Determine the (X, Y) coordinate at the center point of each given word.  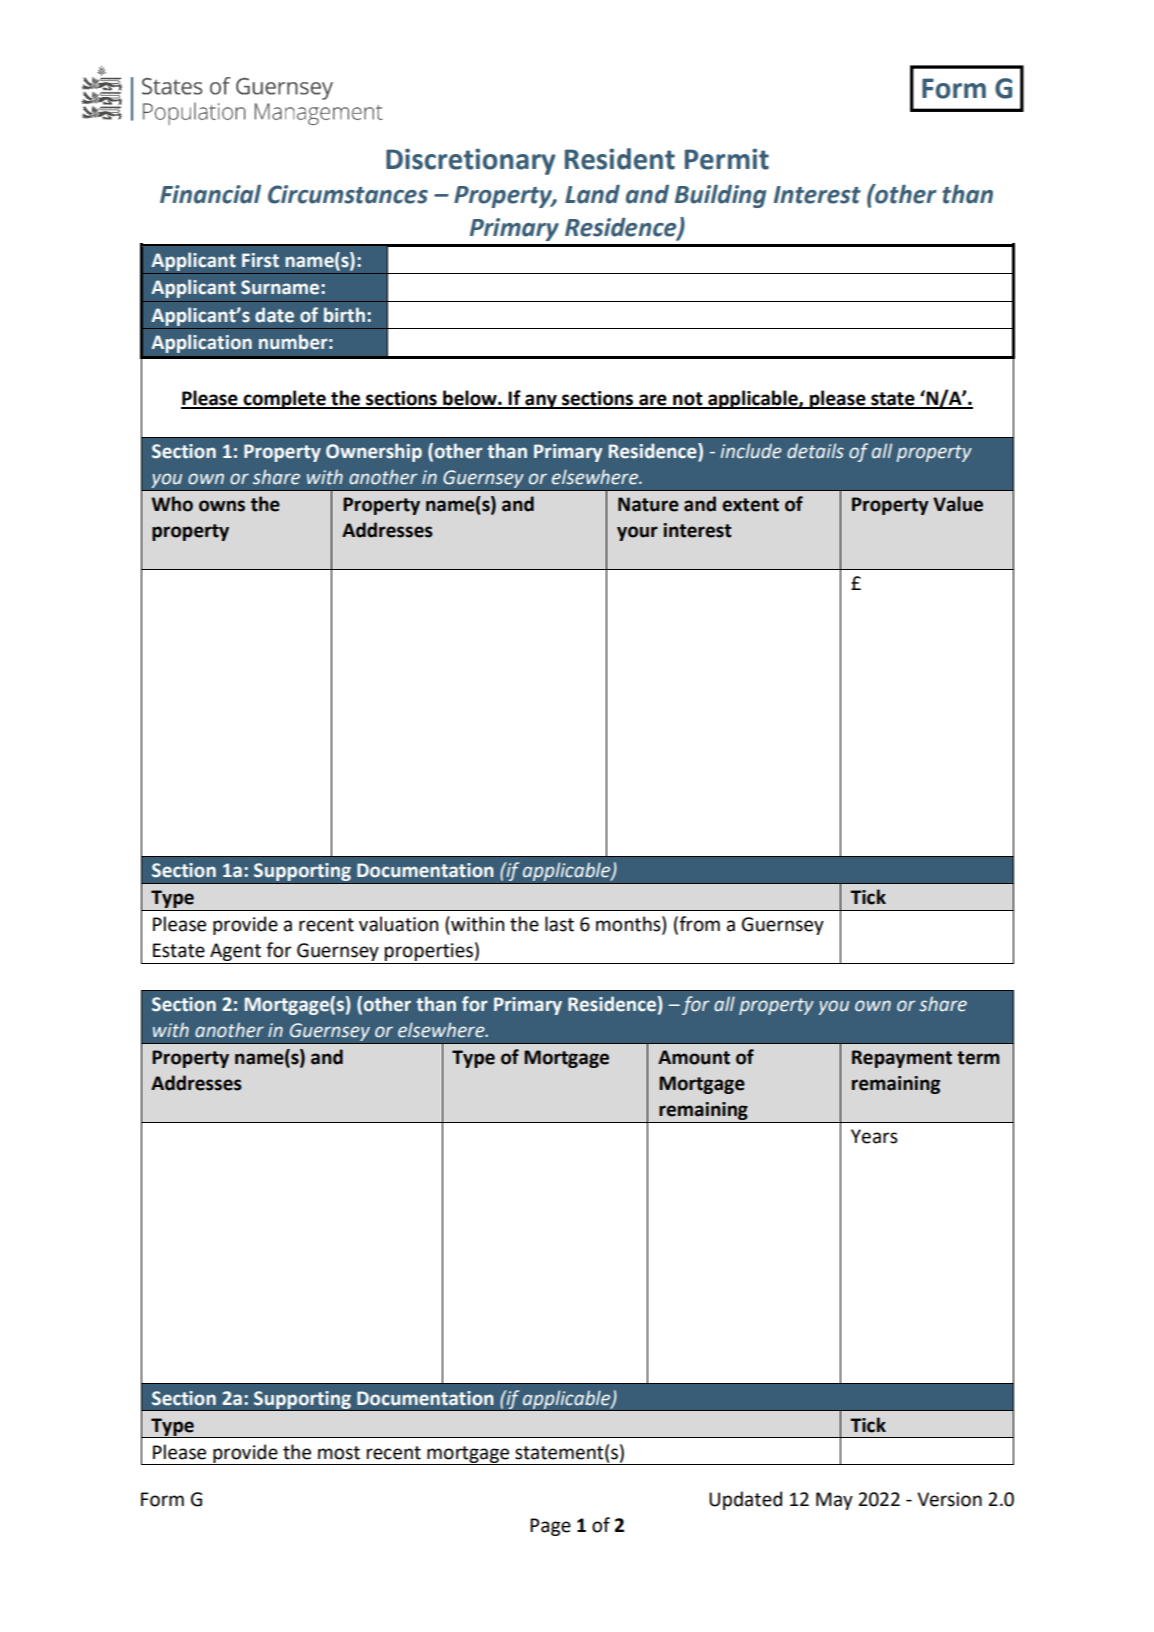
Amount (694, 1057)
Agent (235, 953)
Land (592, 194)
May (834, 1501)
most (339, 1453)
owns (222, 506)
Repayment (902, 1059)
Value (958, 504)
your (637, 533)
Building (720, 196)
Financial (210, 194)
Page (550, 1527)
